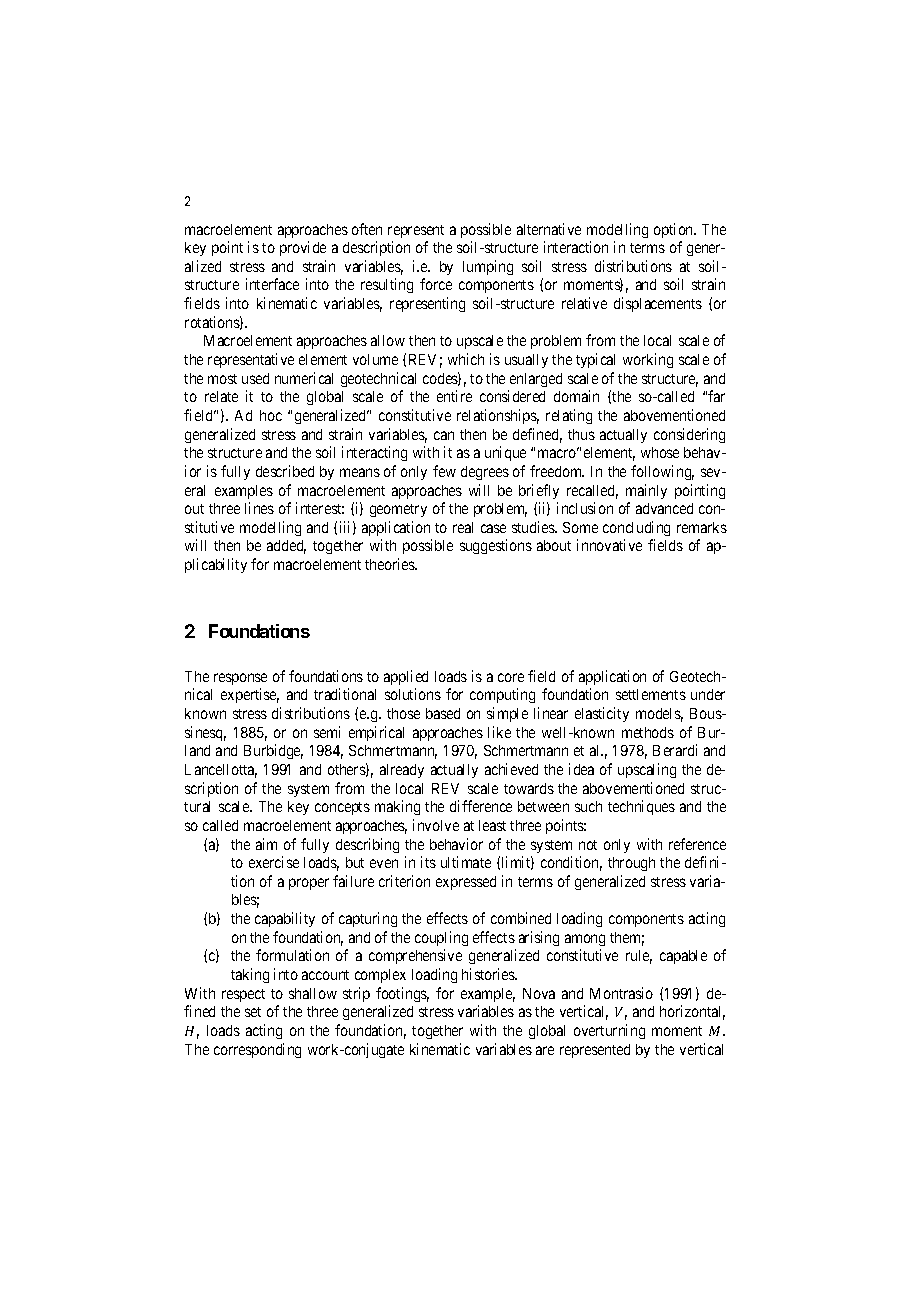  Describe the element at coordinates (463, 527) in the document. I see `real` at that location.
